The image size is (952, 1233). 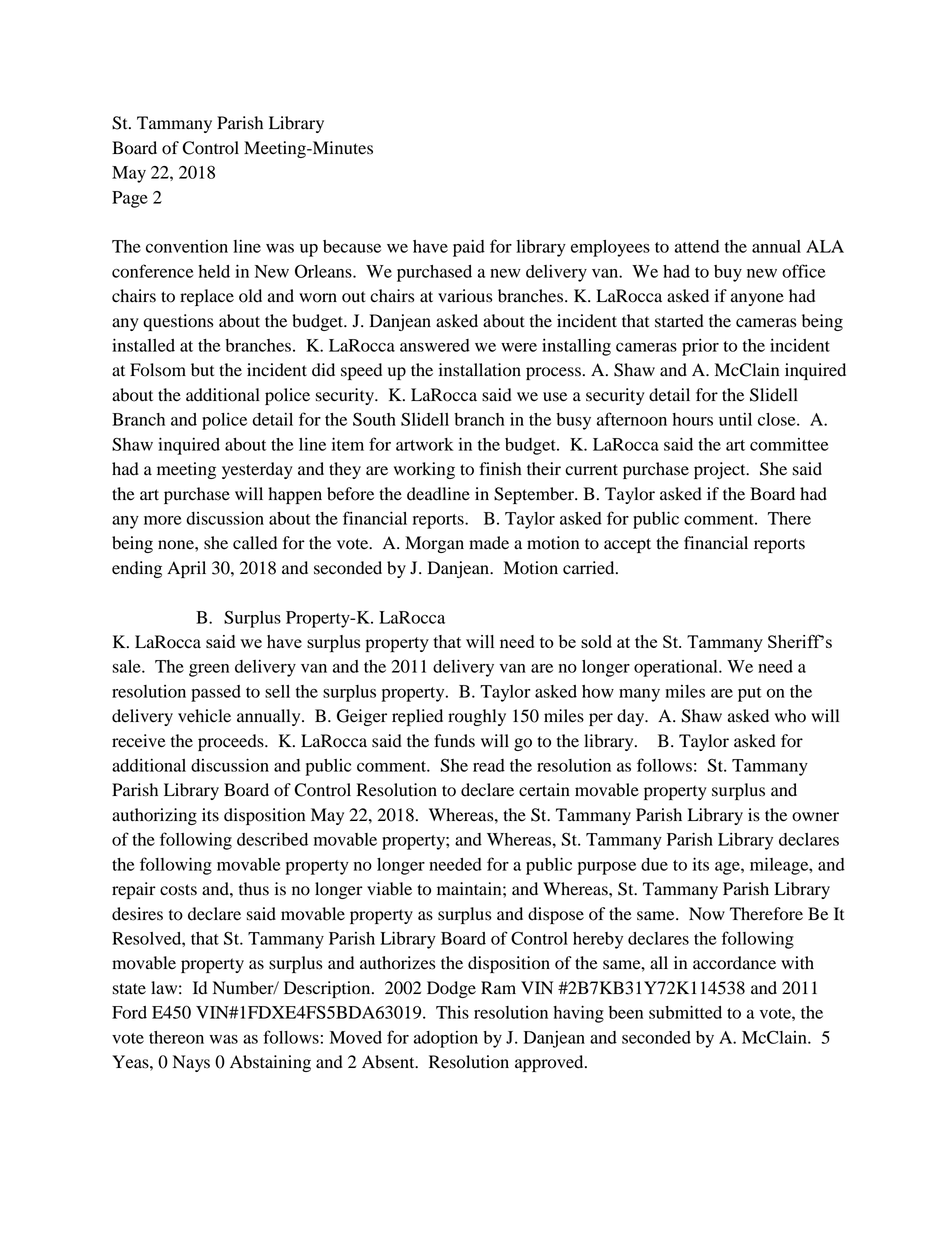 I want to click on Nays, so click(x=191, y=1063).
